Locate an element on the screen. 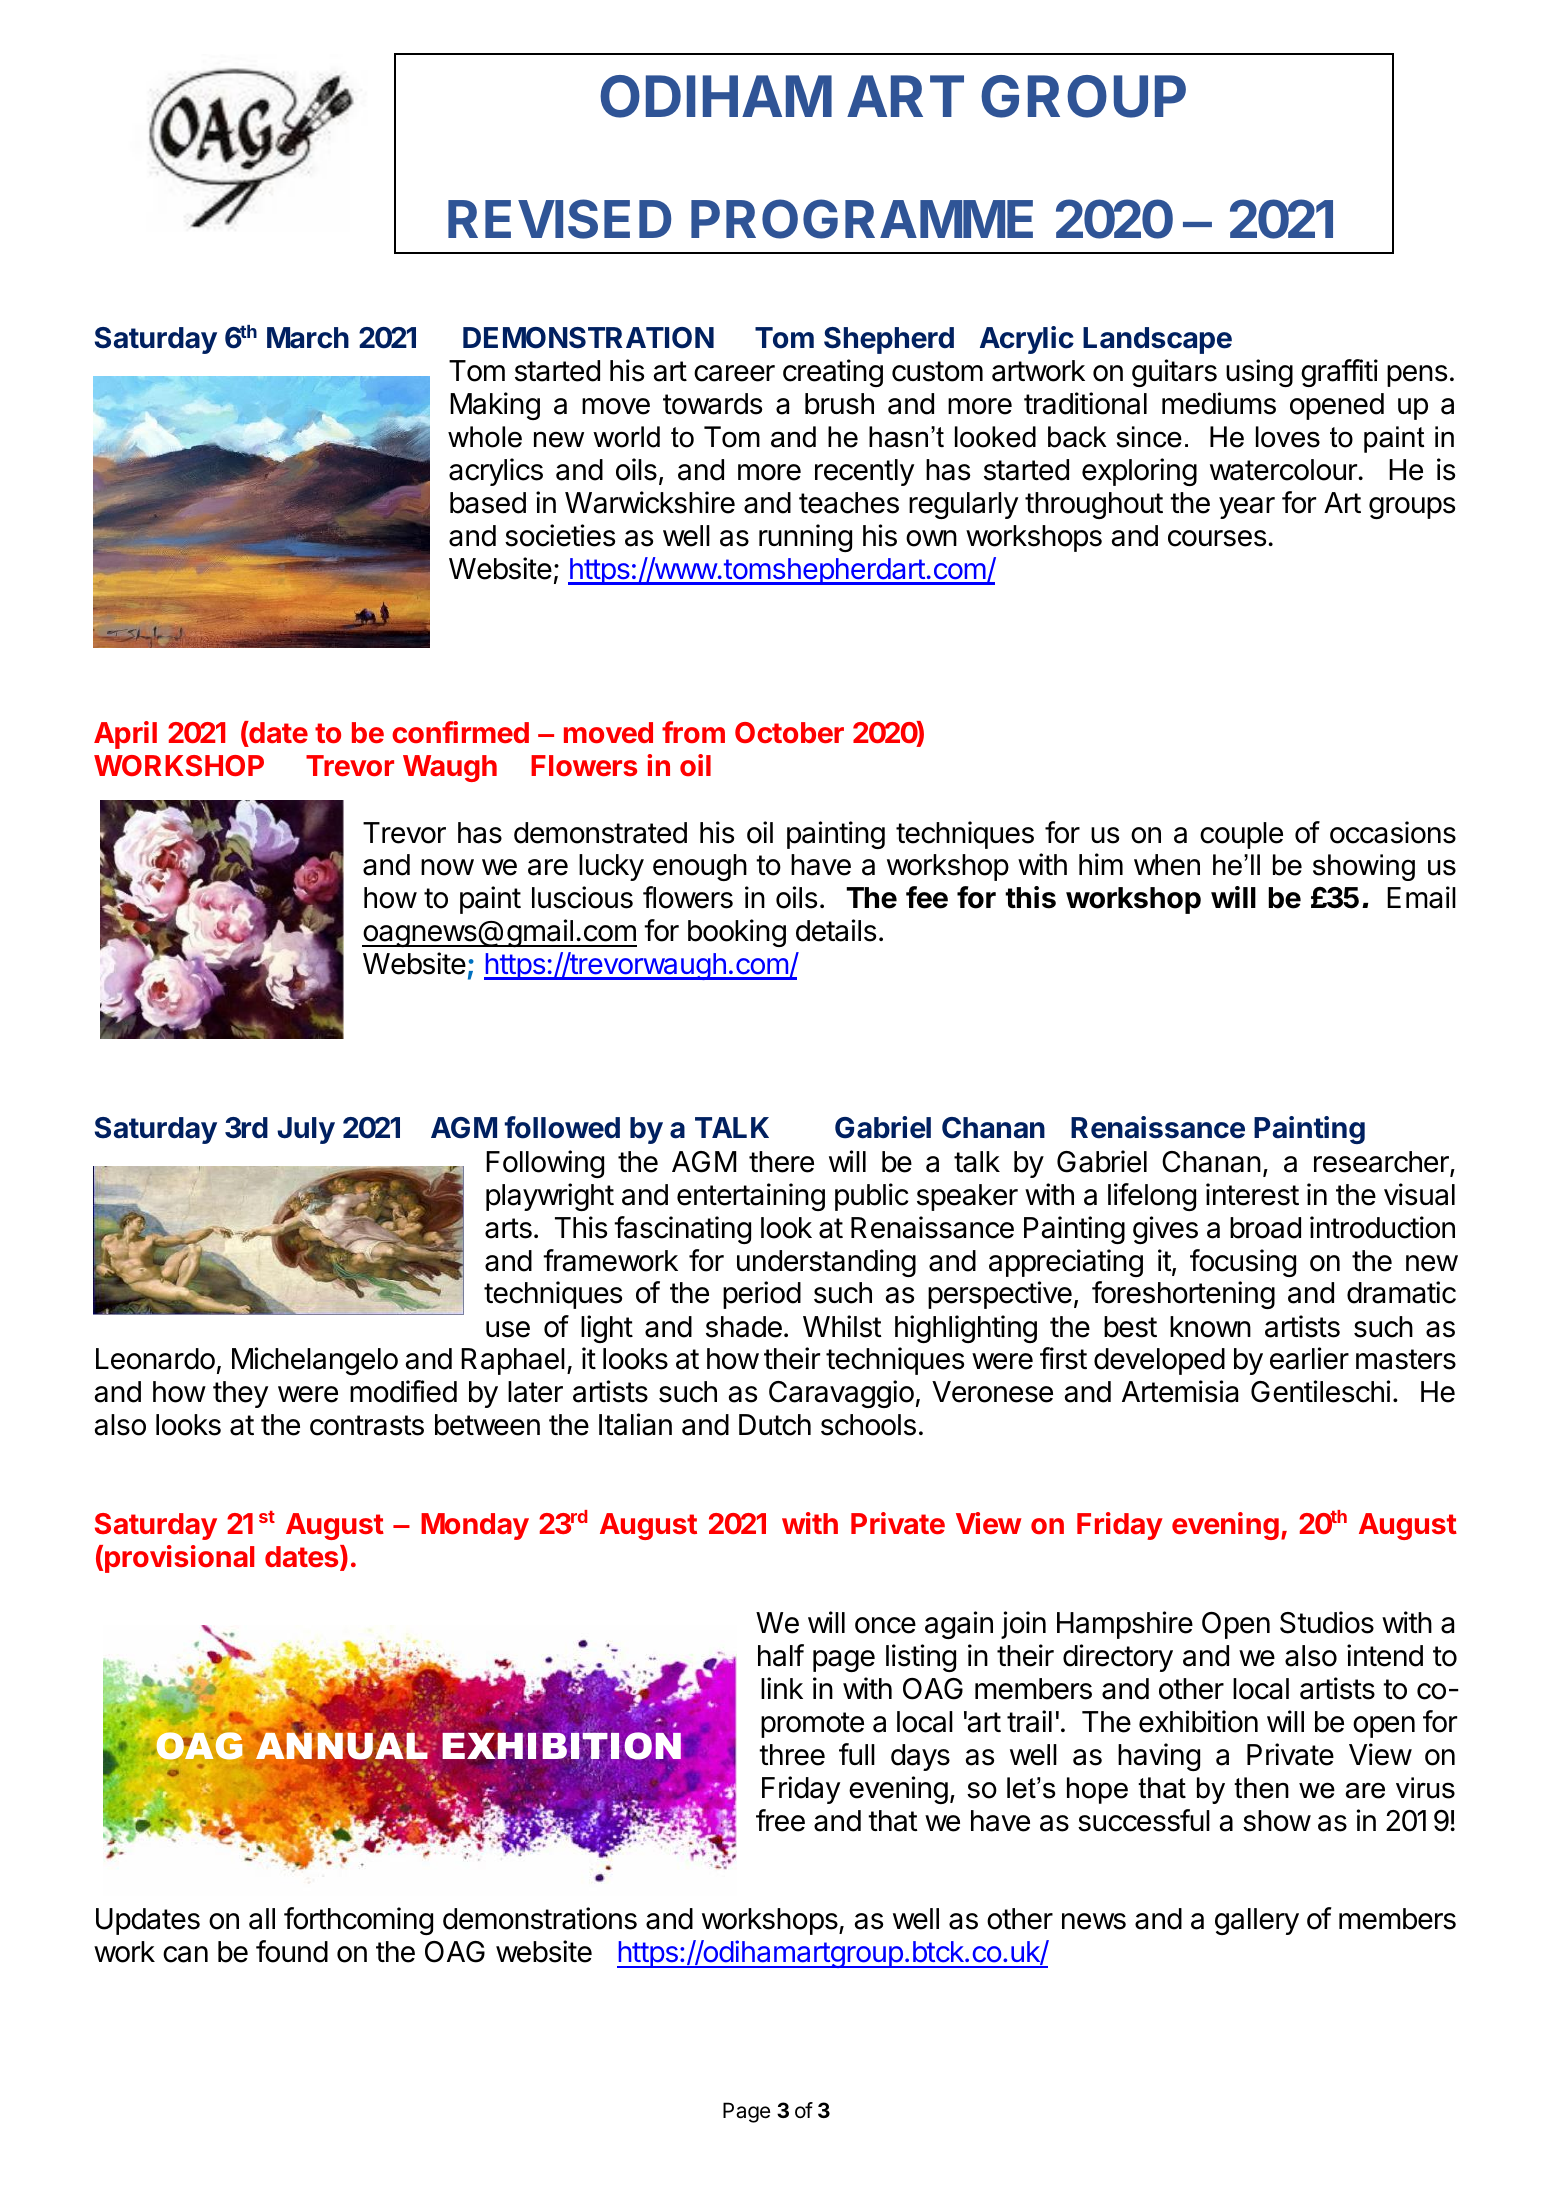 The width and height of the screenshot is (1550, 2192). March is located at coordinates (308, 338).
